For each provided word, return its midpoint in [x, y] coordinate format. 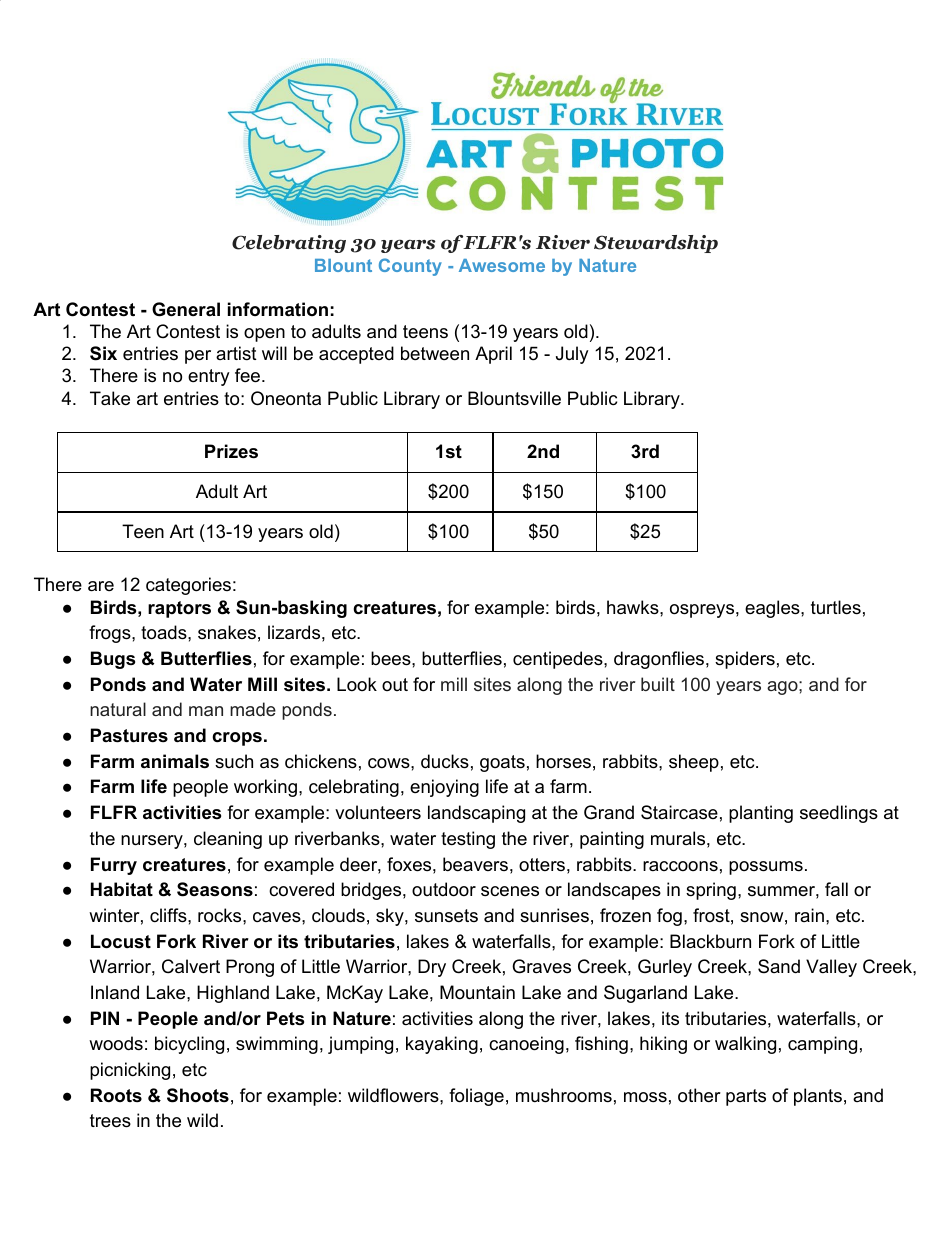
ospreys [702, 611]
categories [188, 586]
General [186, 309]
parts [746, 1097]
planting [761, 814]
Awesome [502, 265]
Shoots [198, 1095]
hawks [634, 607]
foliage [476, 1097]
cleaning [228, 840]
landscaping [476, 814]
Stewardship [656, 244]
